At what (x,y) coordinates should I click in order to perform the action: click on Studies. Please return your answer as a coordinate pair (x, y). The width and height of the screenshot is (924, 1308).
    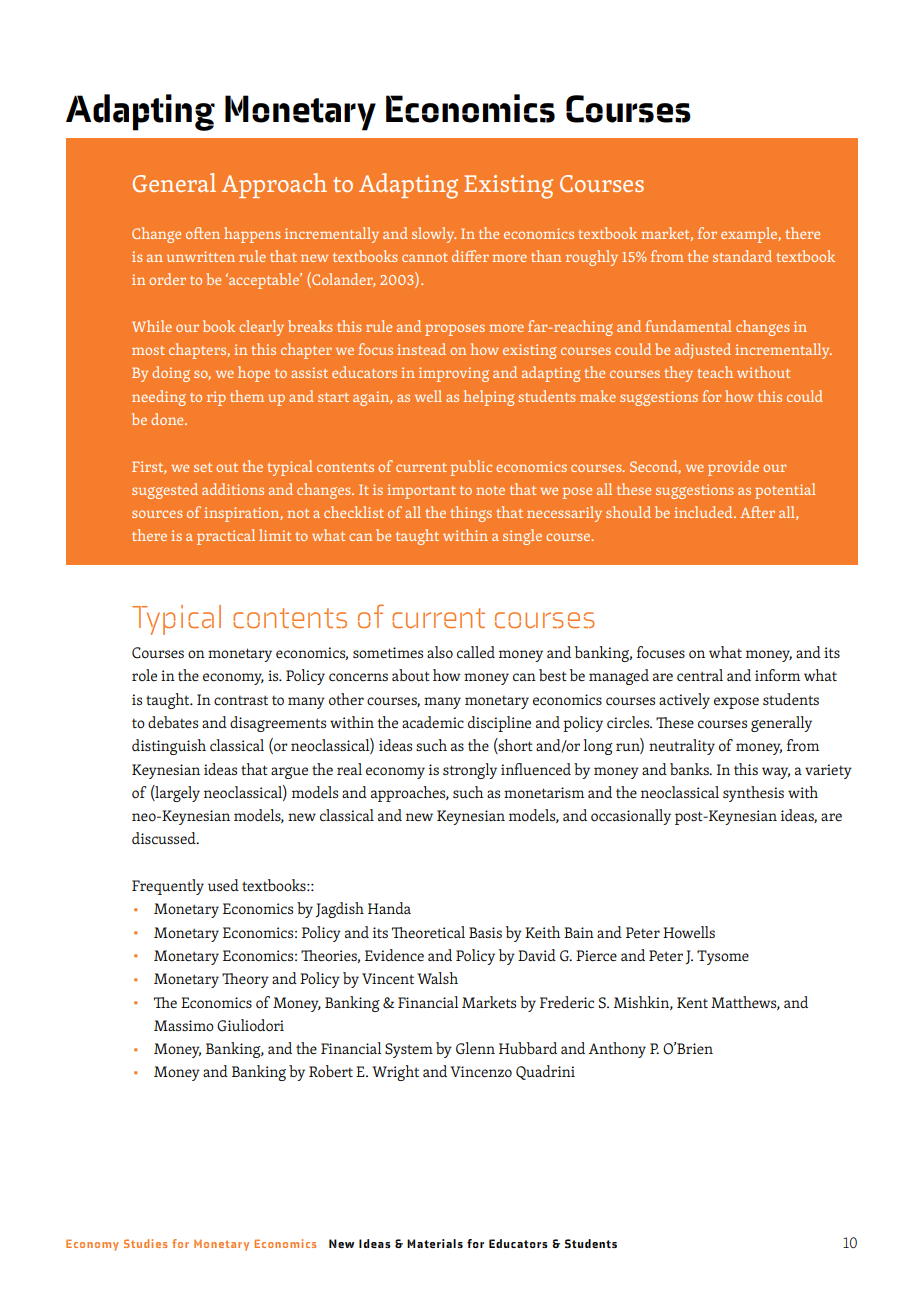
    Looking at the image, I should click on (145, 1243).
